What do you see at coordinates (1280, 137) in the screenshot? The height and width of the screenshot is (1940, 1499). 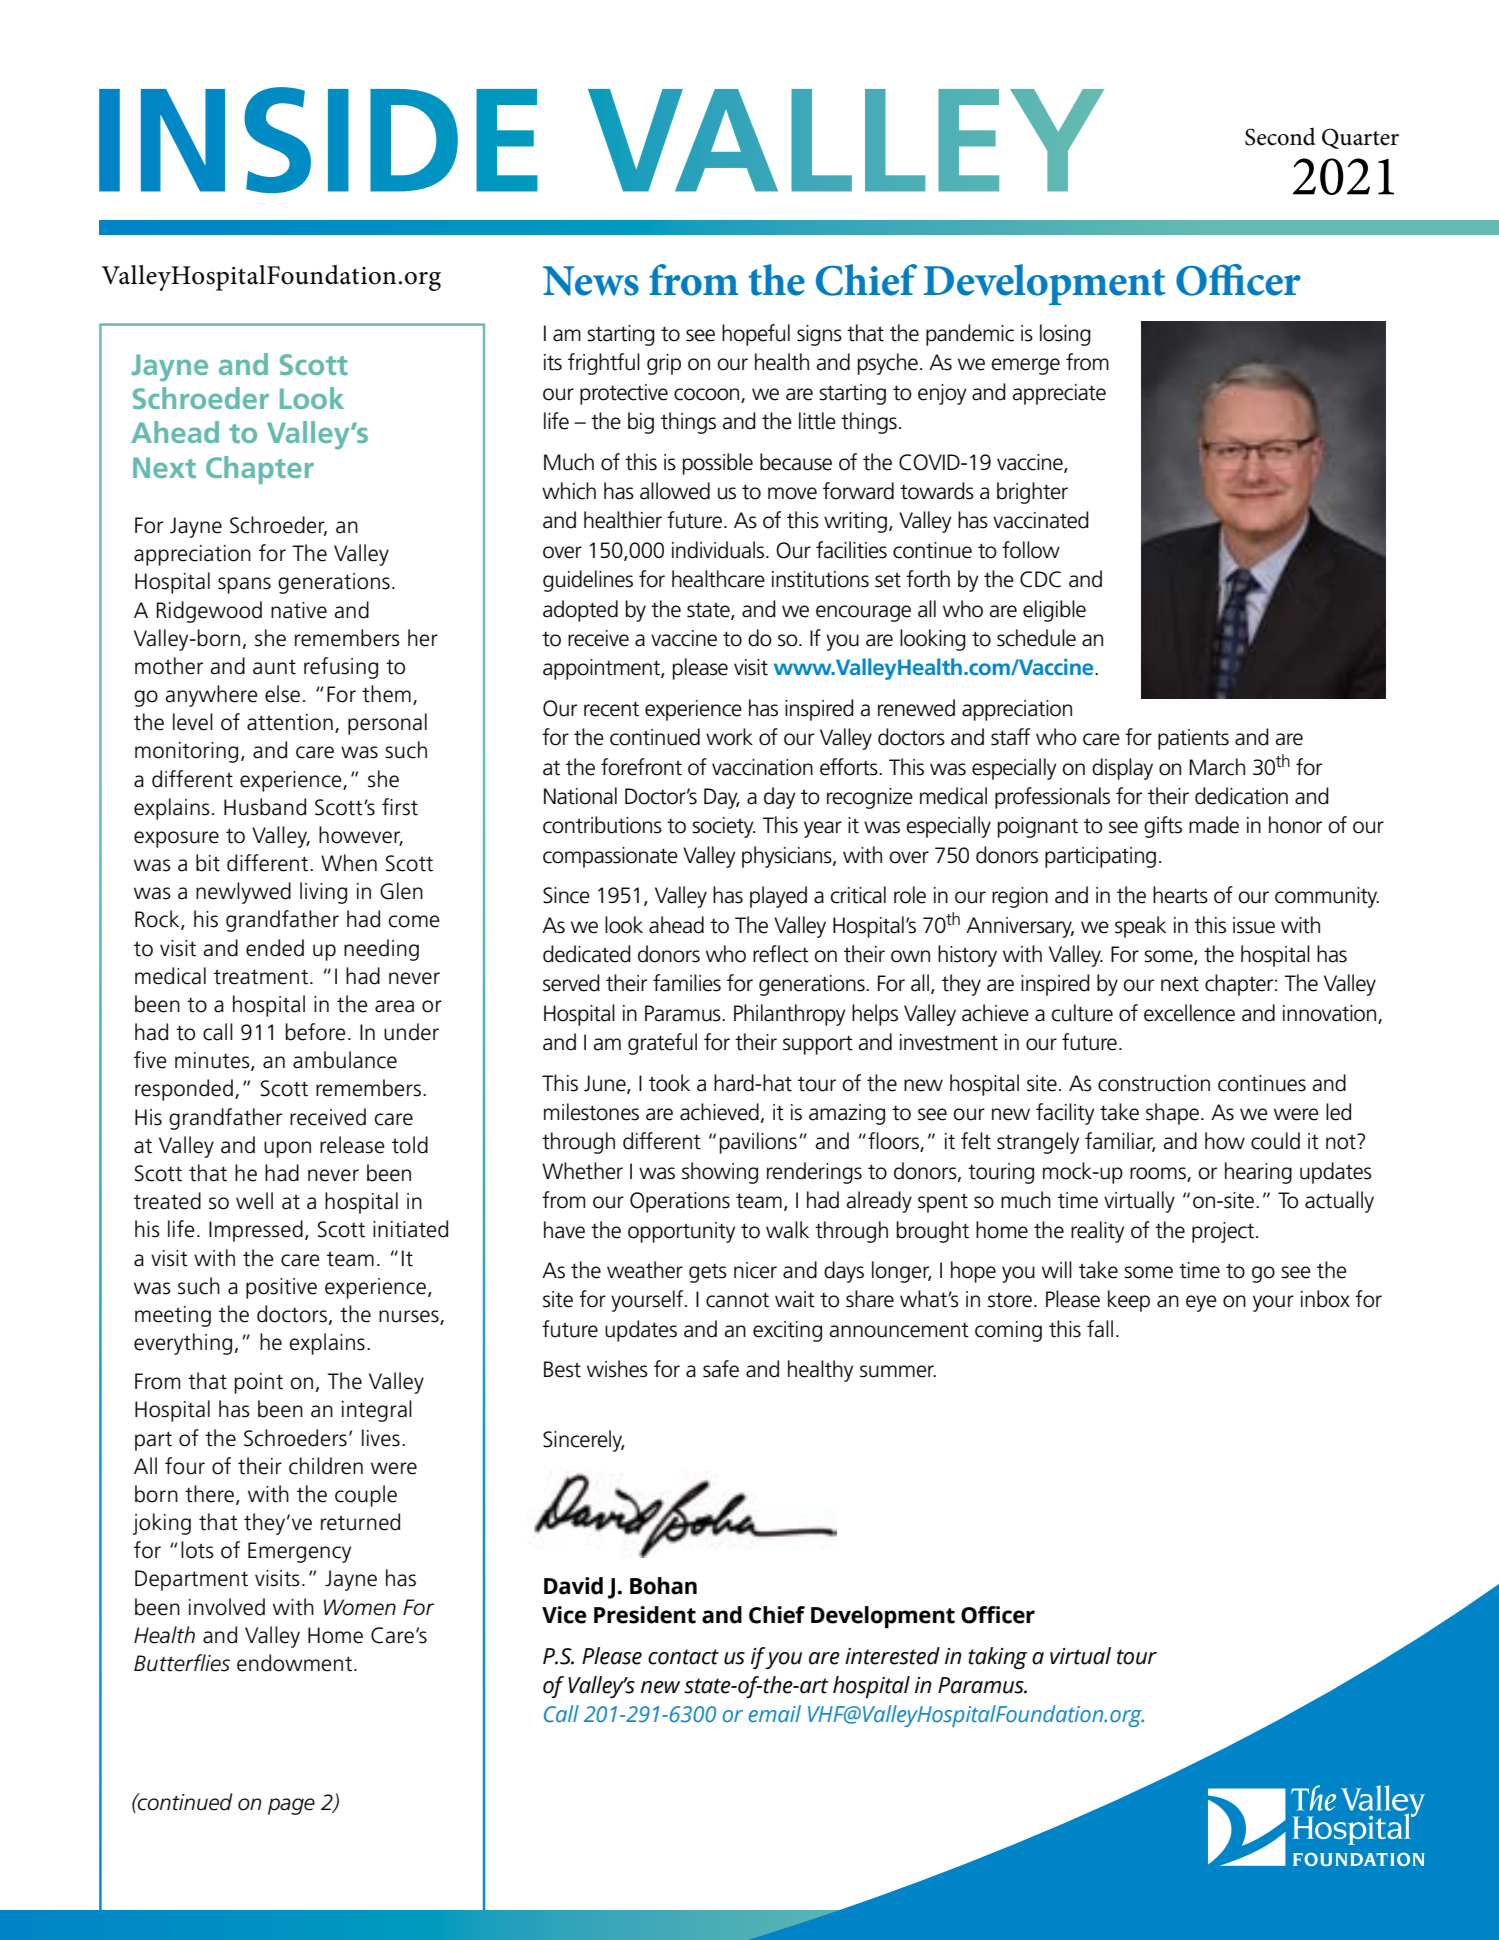 I see `Second` at bounding box center [1280, 137].
